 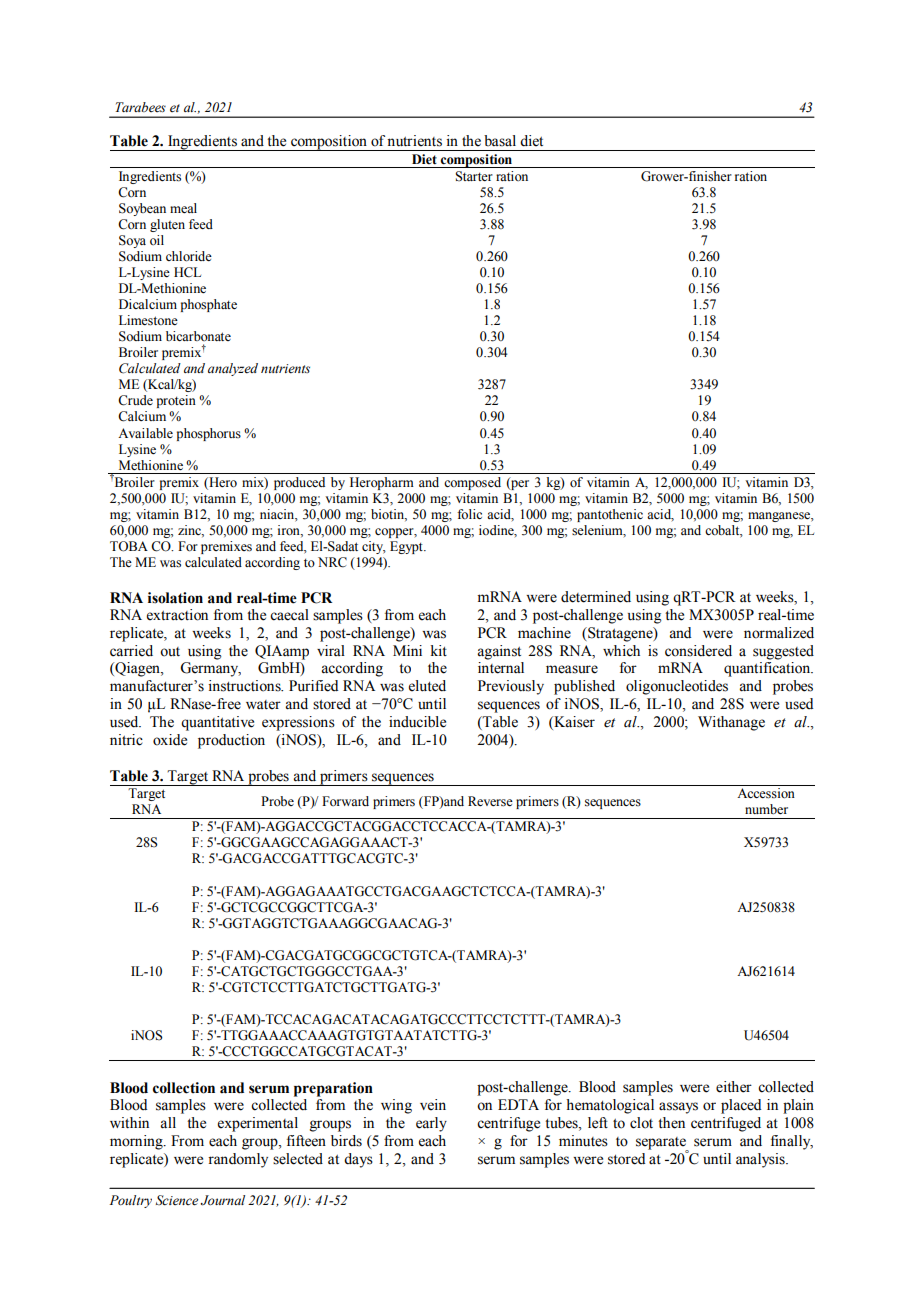 What do you see at coordinates (431, 1124) in the screenshot?
I see `early` at bounding box center [431, 1124].
